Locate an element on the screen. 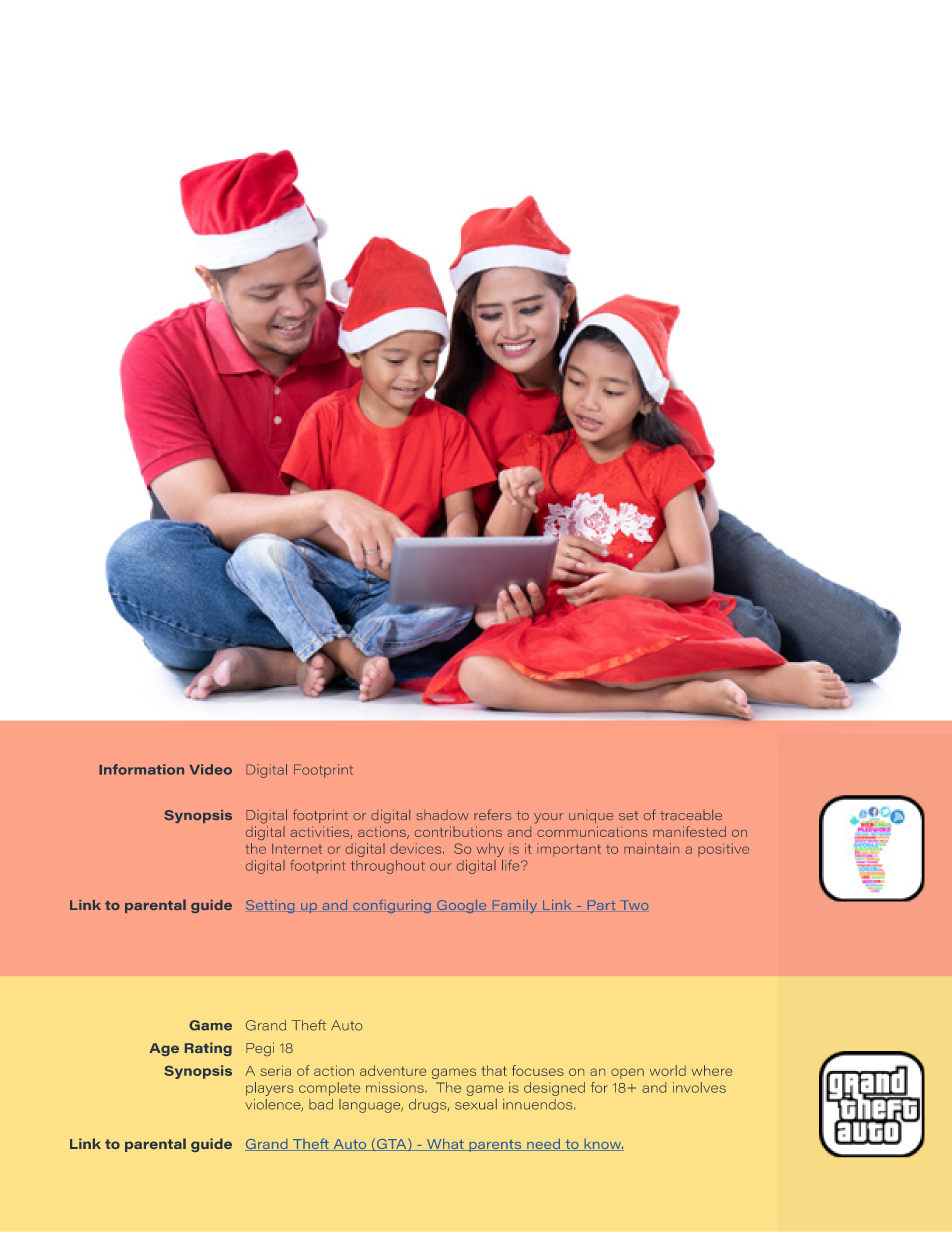 The width and height of the screenshot is (952, 1233). Video is located at coordinates (210, 769).
